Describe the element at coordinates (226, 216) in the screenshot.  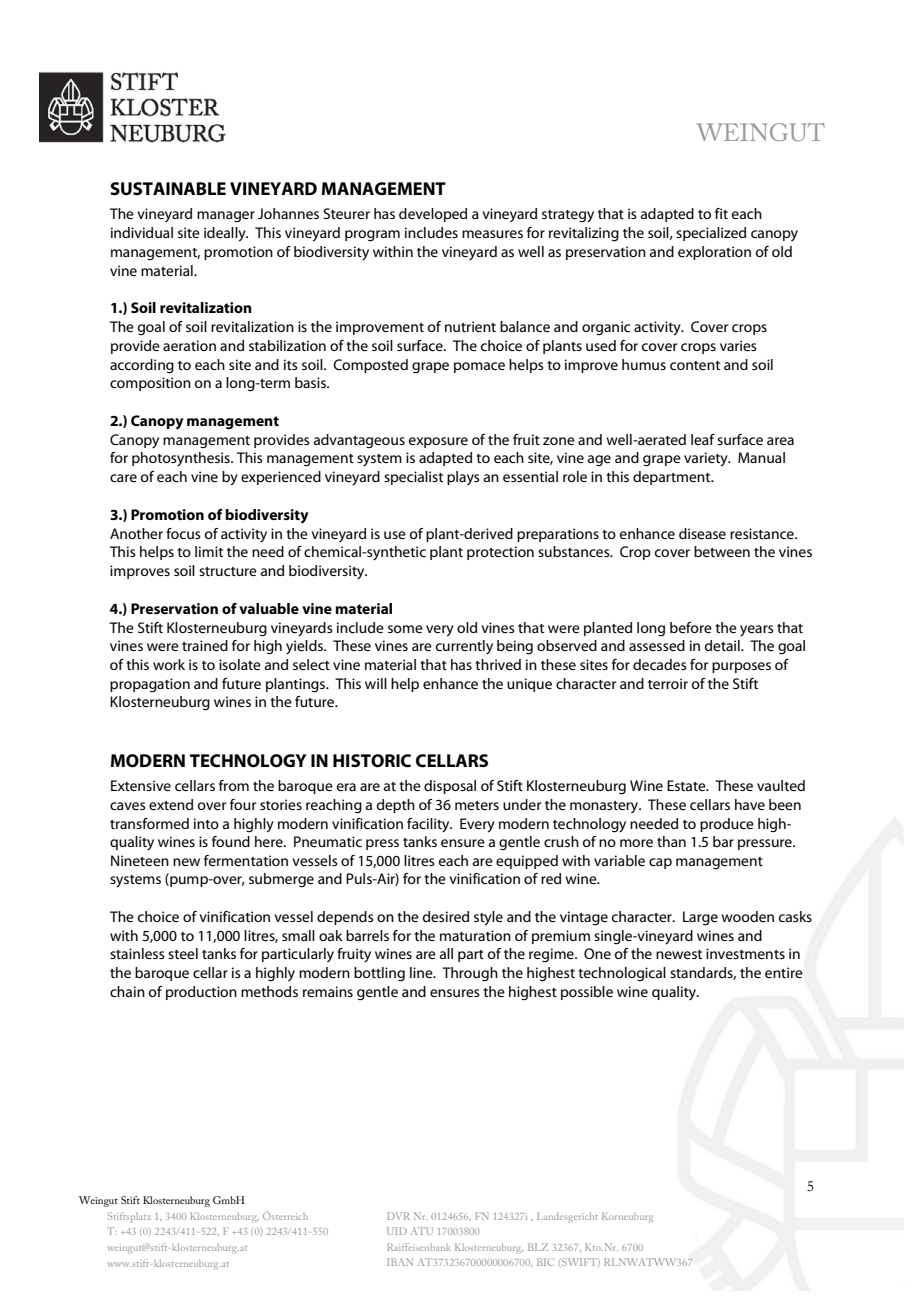
I see `manager` at that location.
